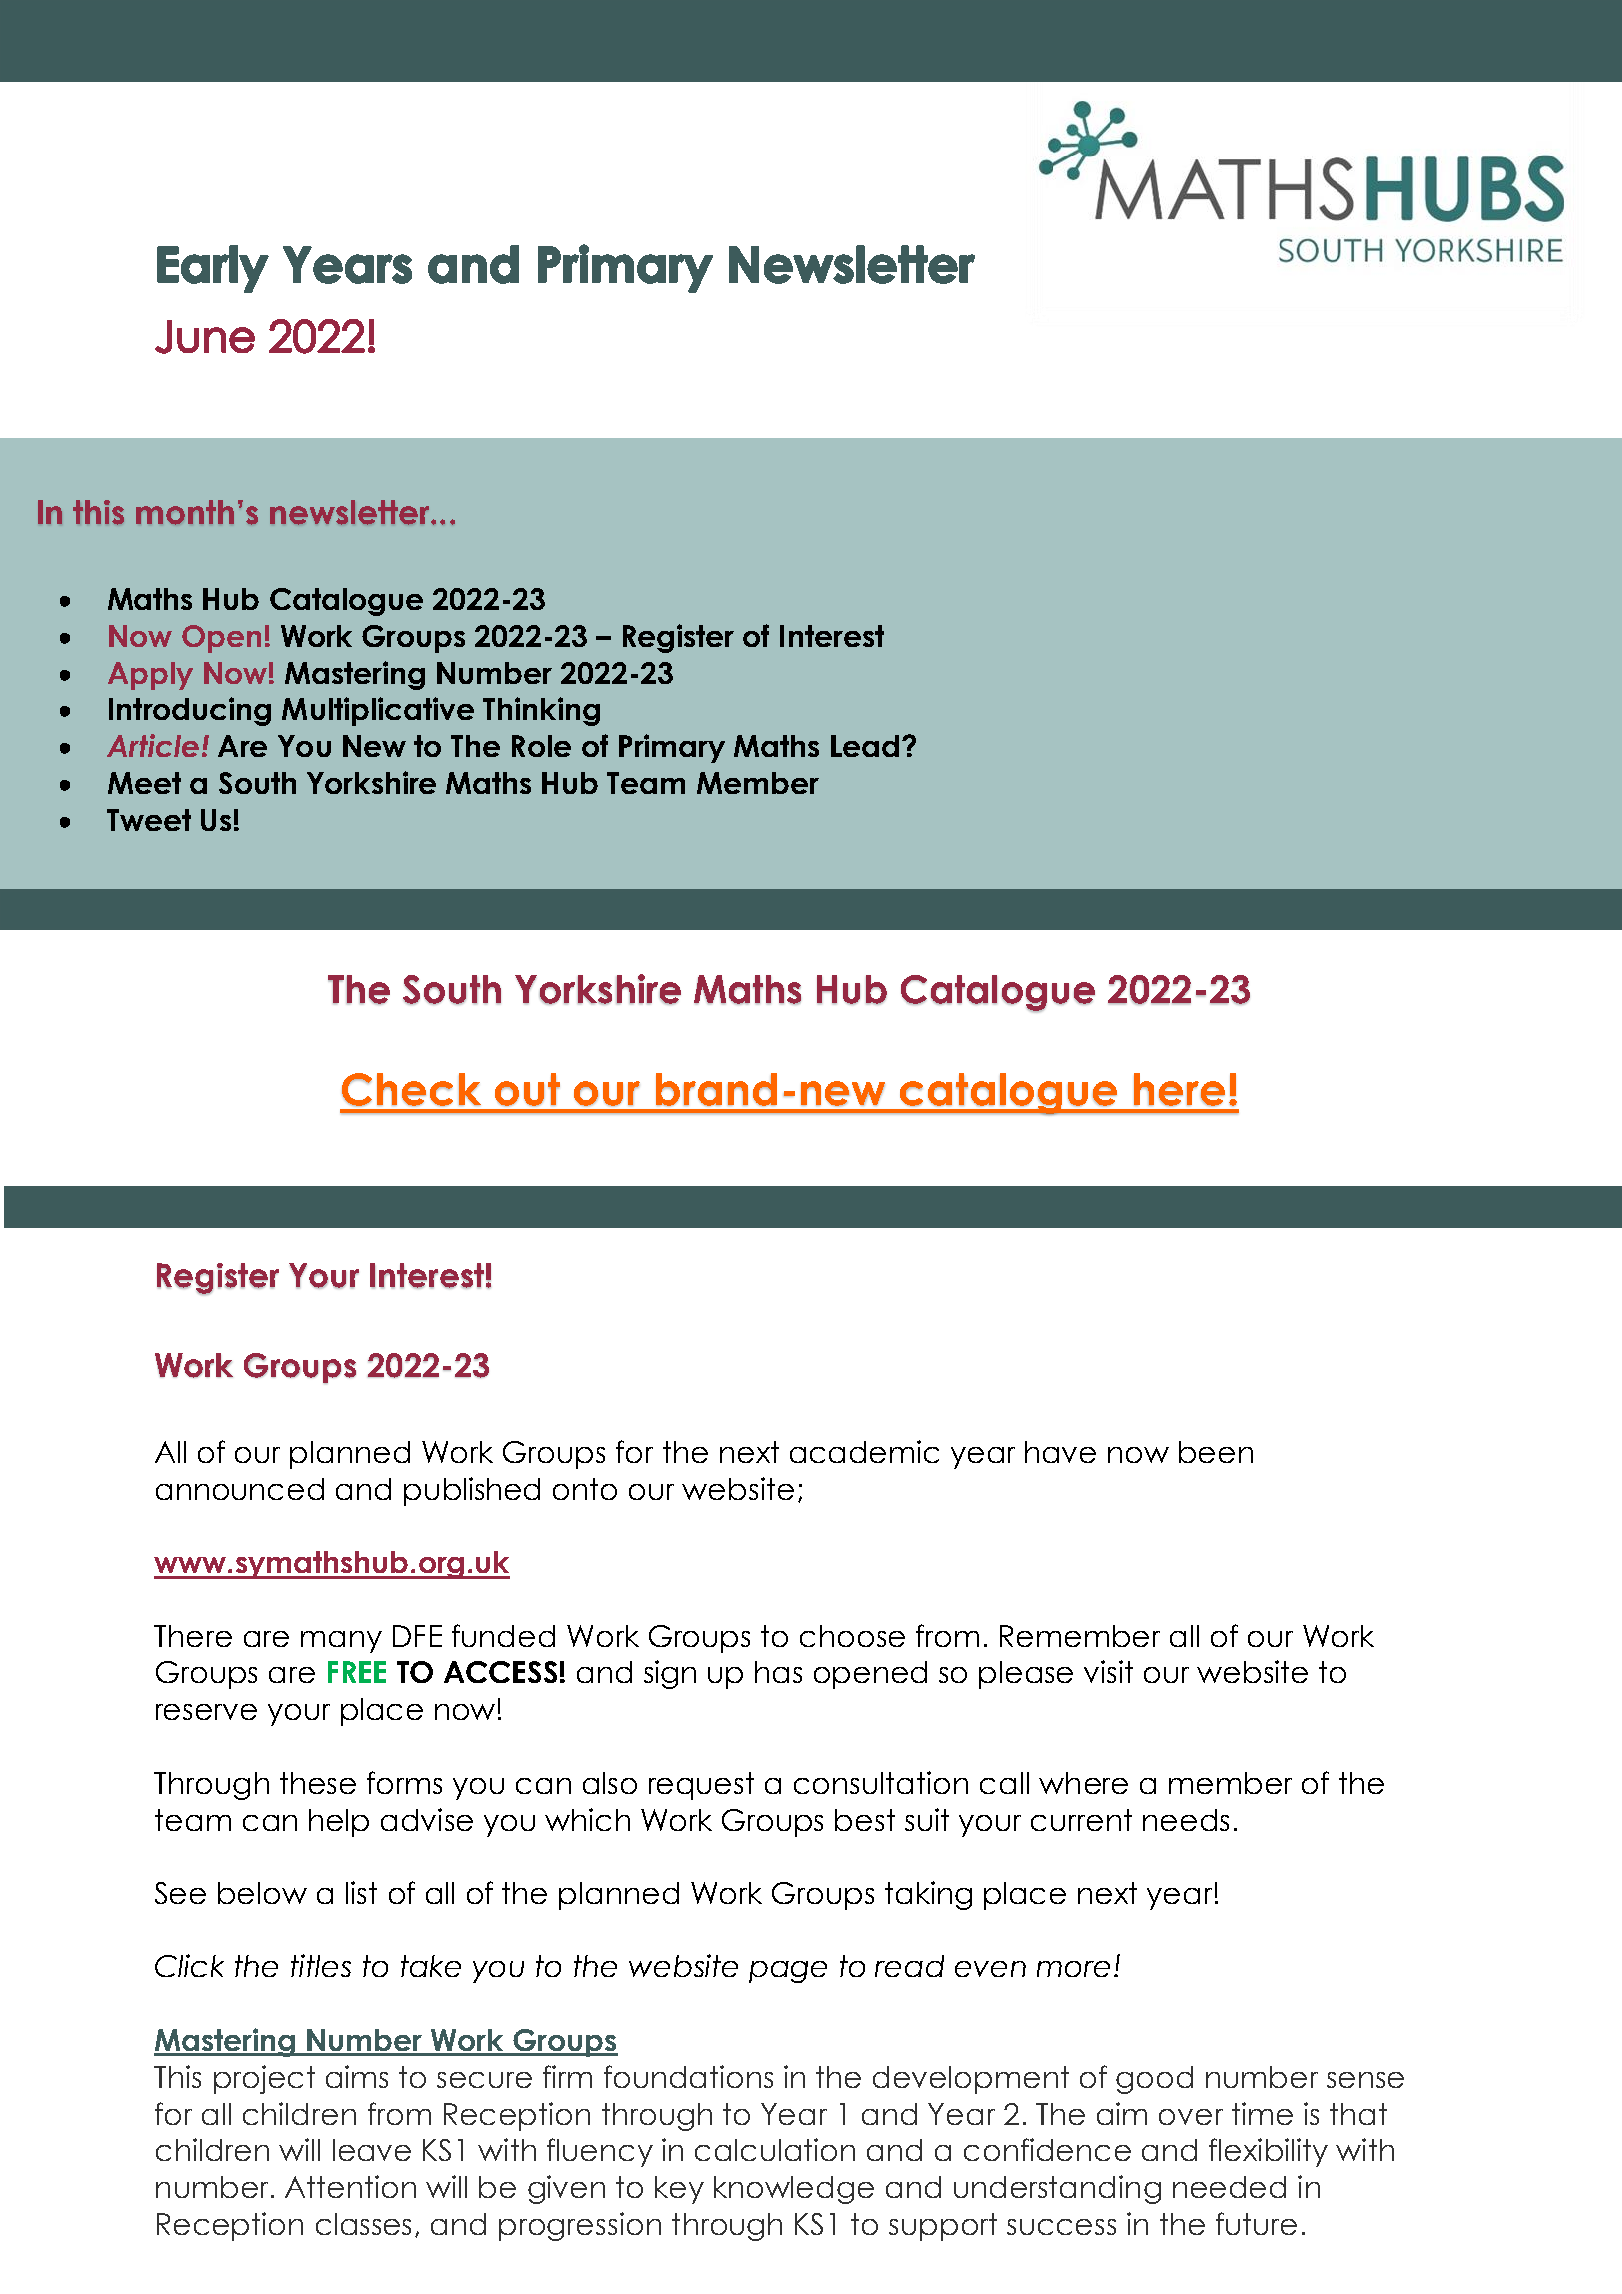 The image size is (1622, 2294). I want to click on Check, so click(411, 1089).
